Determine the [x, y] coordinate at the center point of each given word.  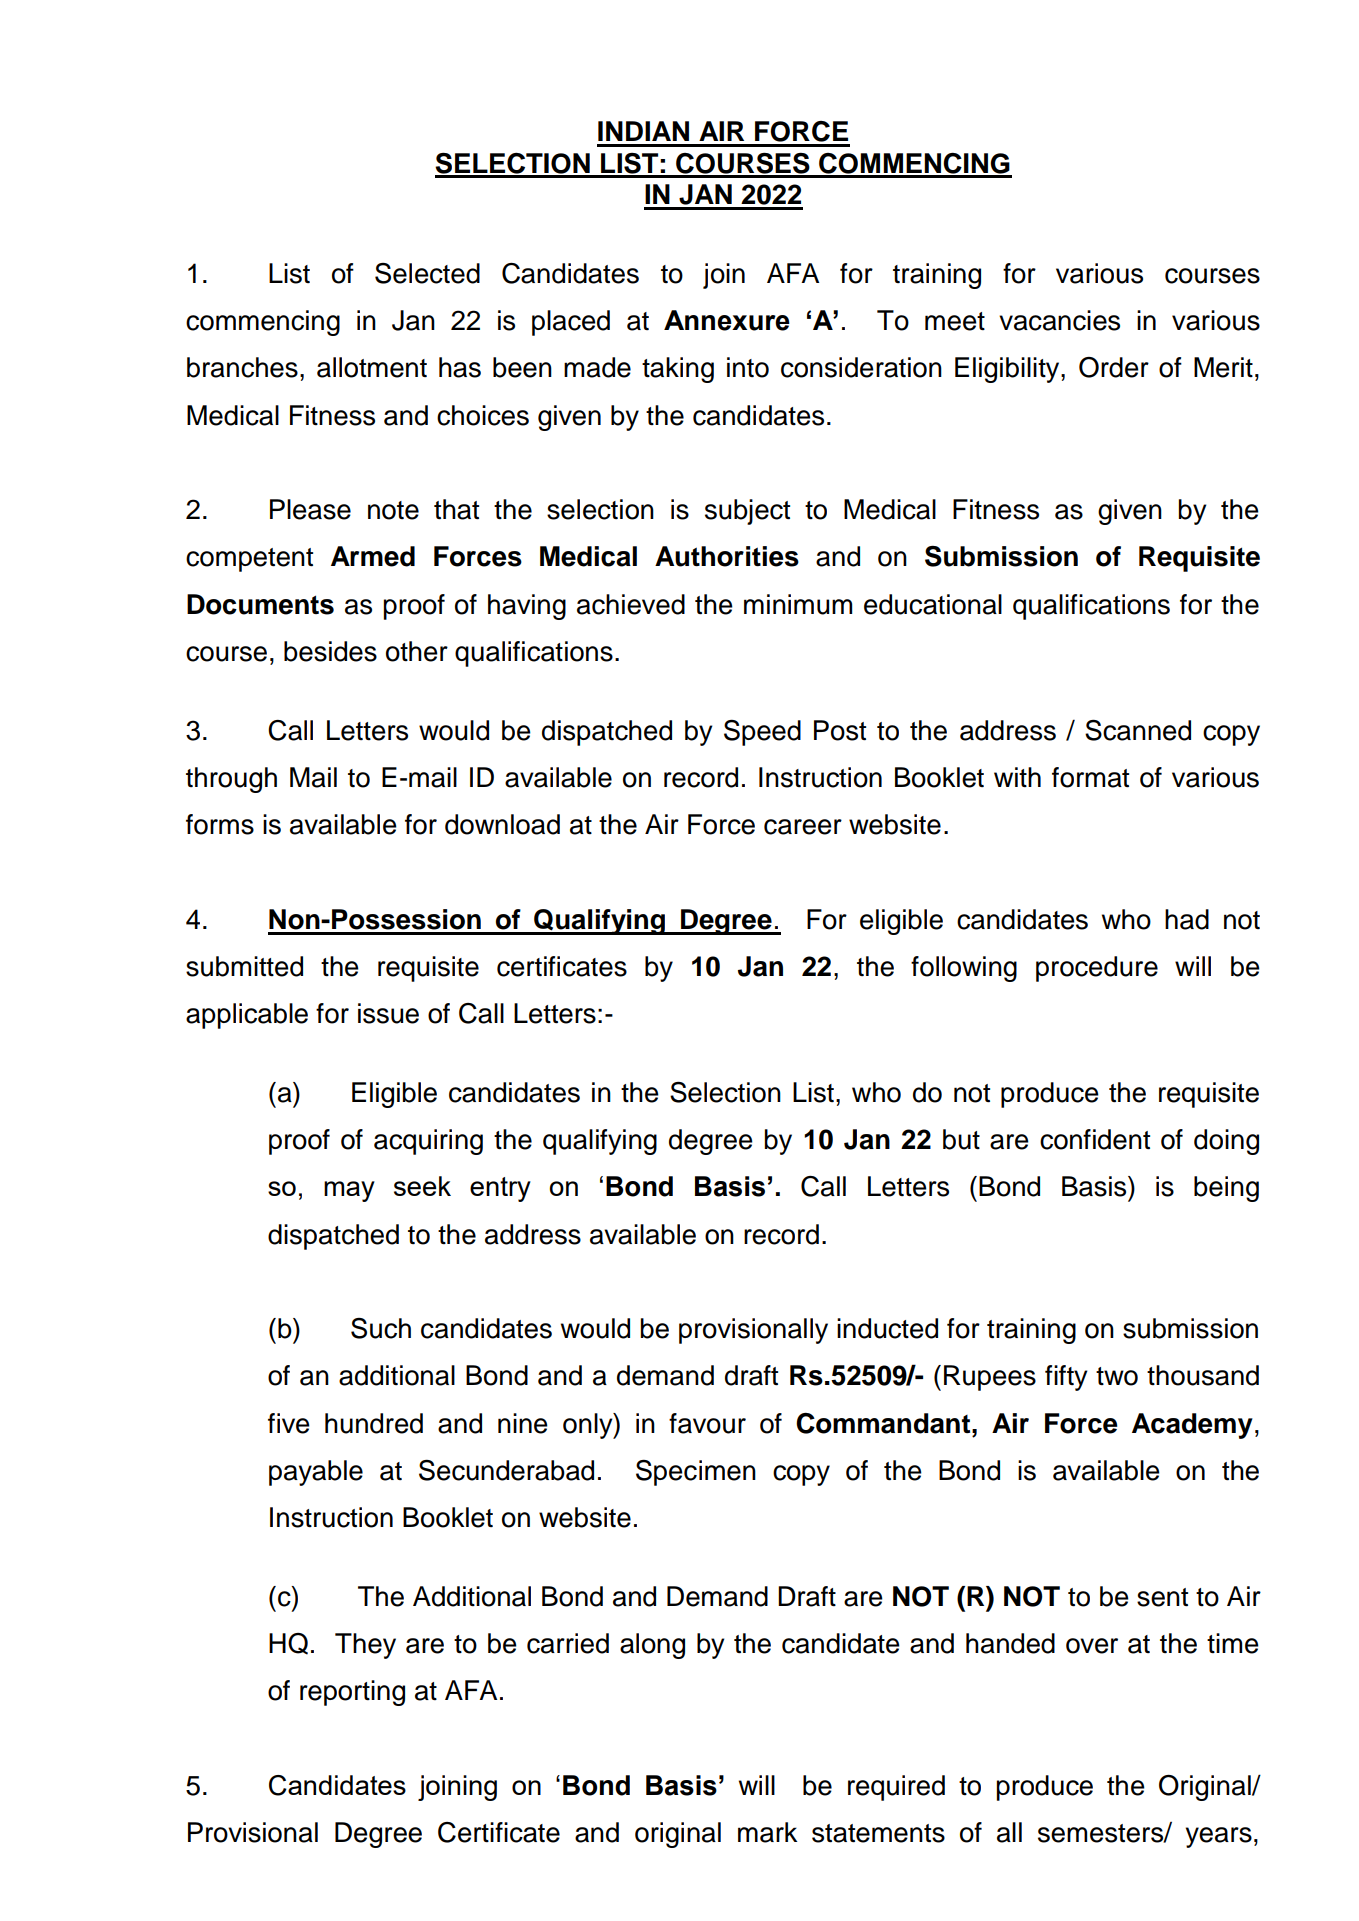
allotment [372, 367]
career [803, 827]
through [231, 780]
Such [381, 1328]
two [1117, 1376]
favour [707, 1423]
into [748, 367]
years [1219, 1837]
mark [768, 1832]
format [1090, 777]
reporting [352, 1693]
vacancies [1059, 320]
